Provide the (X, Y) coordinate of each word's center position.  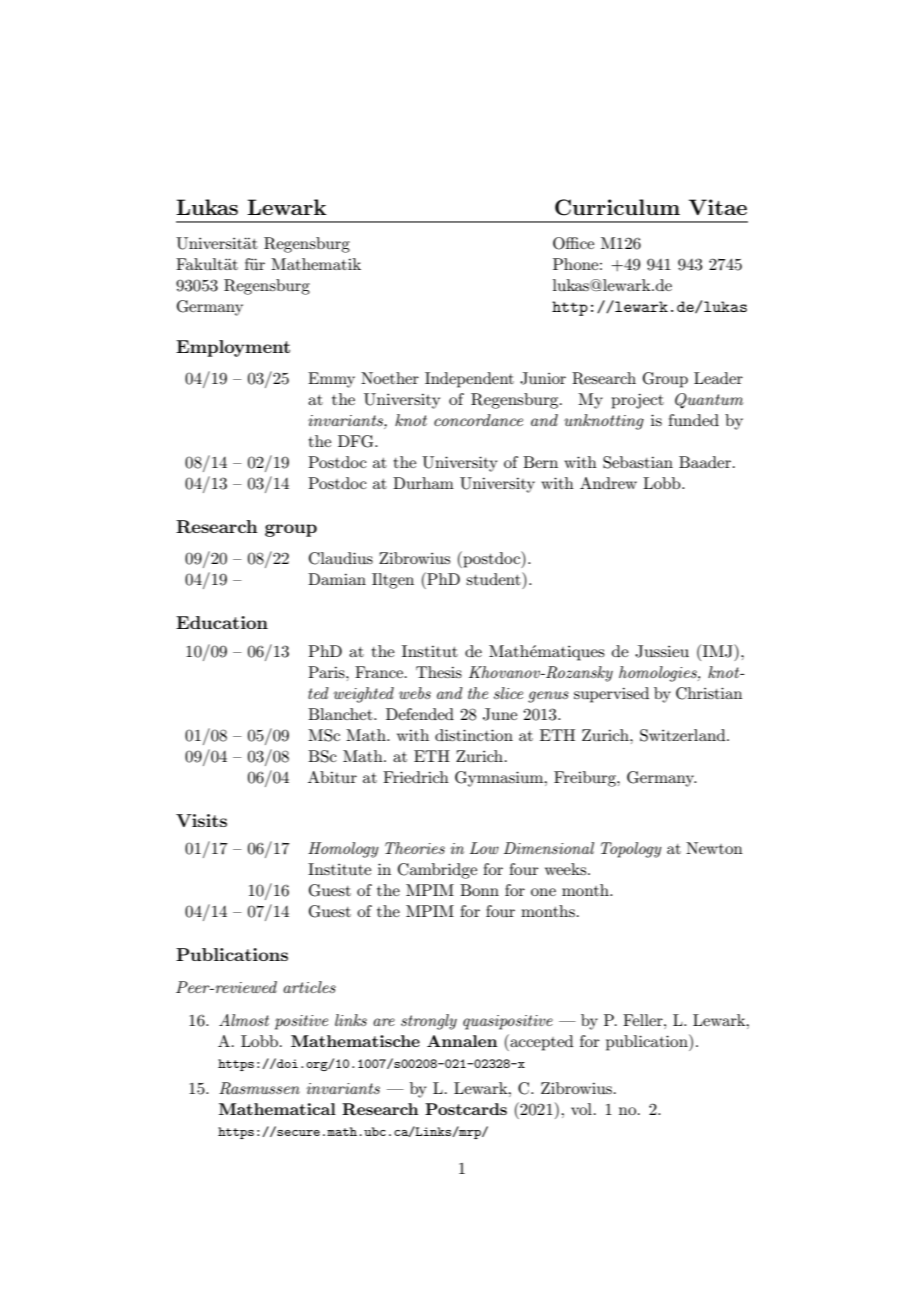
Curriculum (617, 207)
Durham (423, 483)
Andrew (608, 483)
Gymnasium (500, 779)
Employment (233, 348)
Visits (201, 820)
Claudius (341, 558)
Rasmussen (259, 1088)
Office (573, 243)
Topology (631, 850)
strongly (429, 1022)
